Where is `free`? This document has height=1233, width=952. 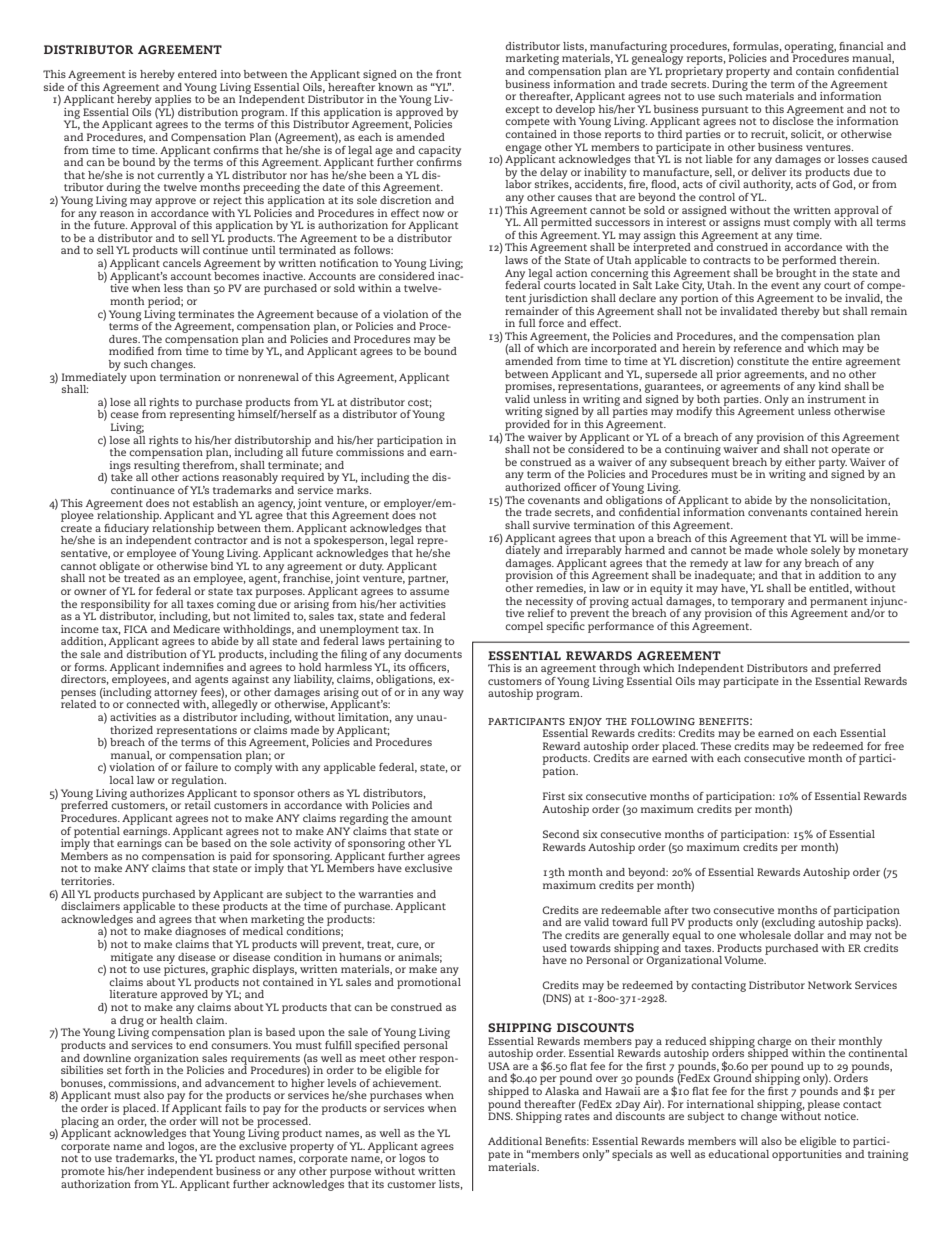
free is located at coordinates (894, 746).
